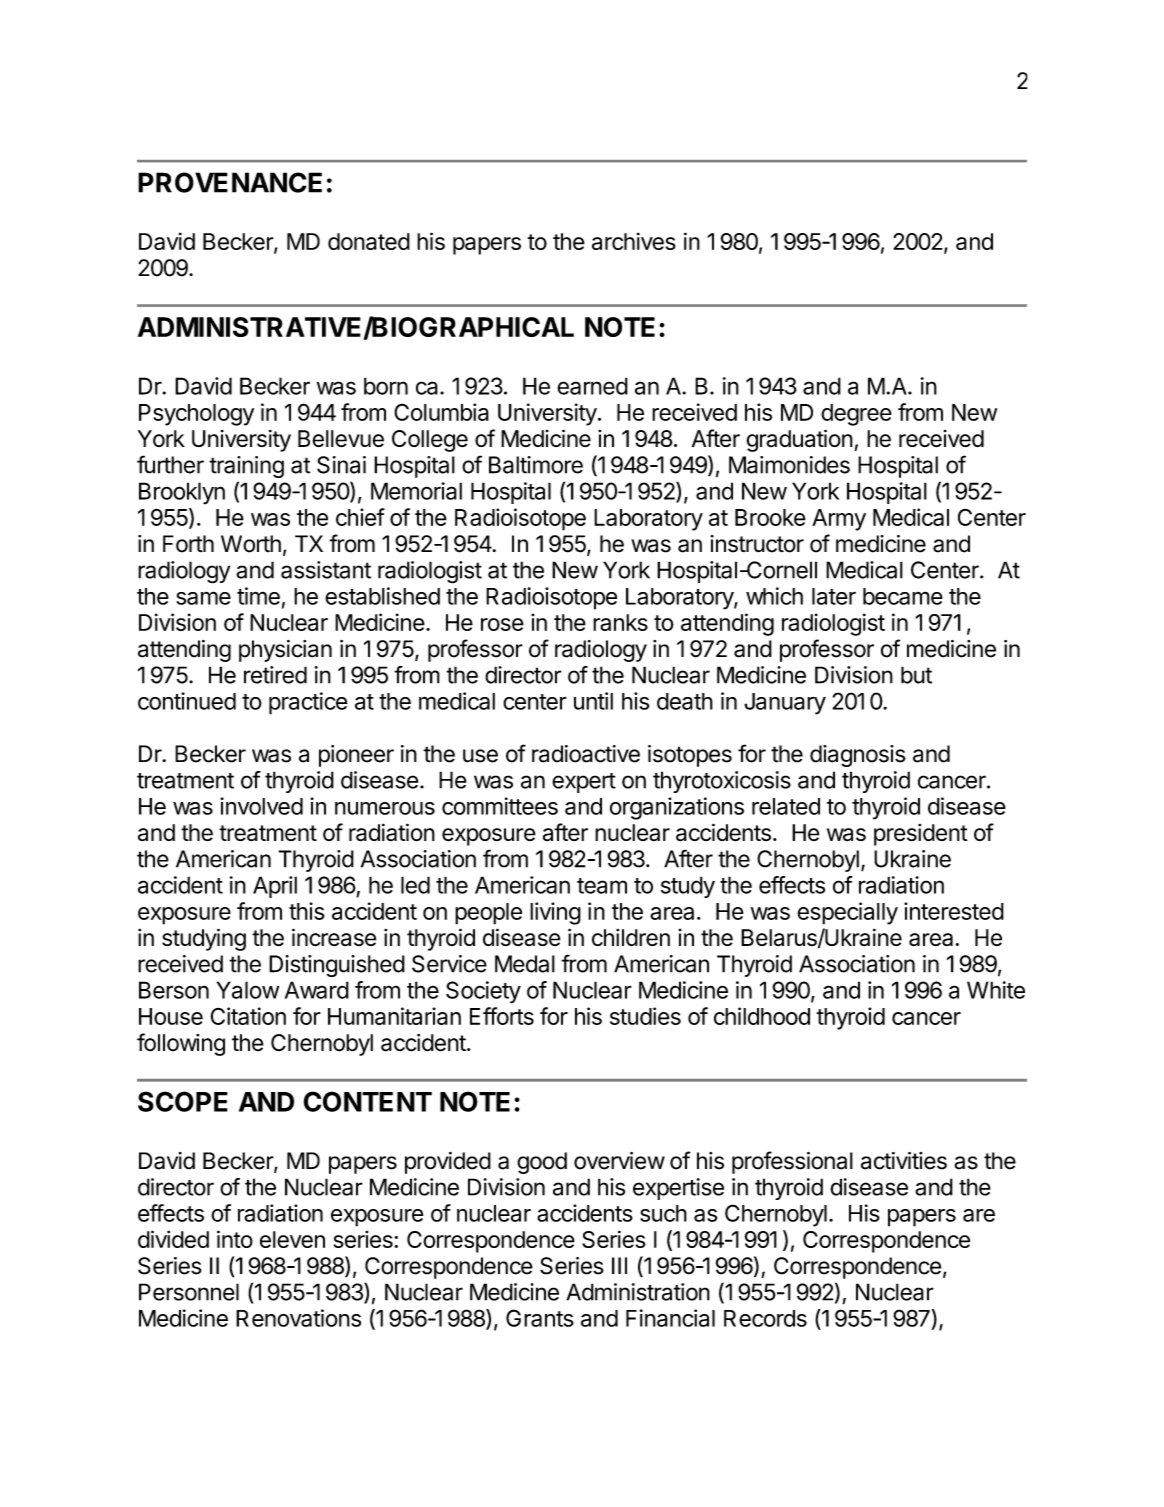  What do you see at coordinates (856, 415) in the screenshot?
I see `degree` at bounding box center [856, 415].
